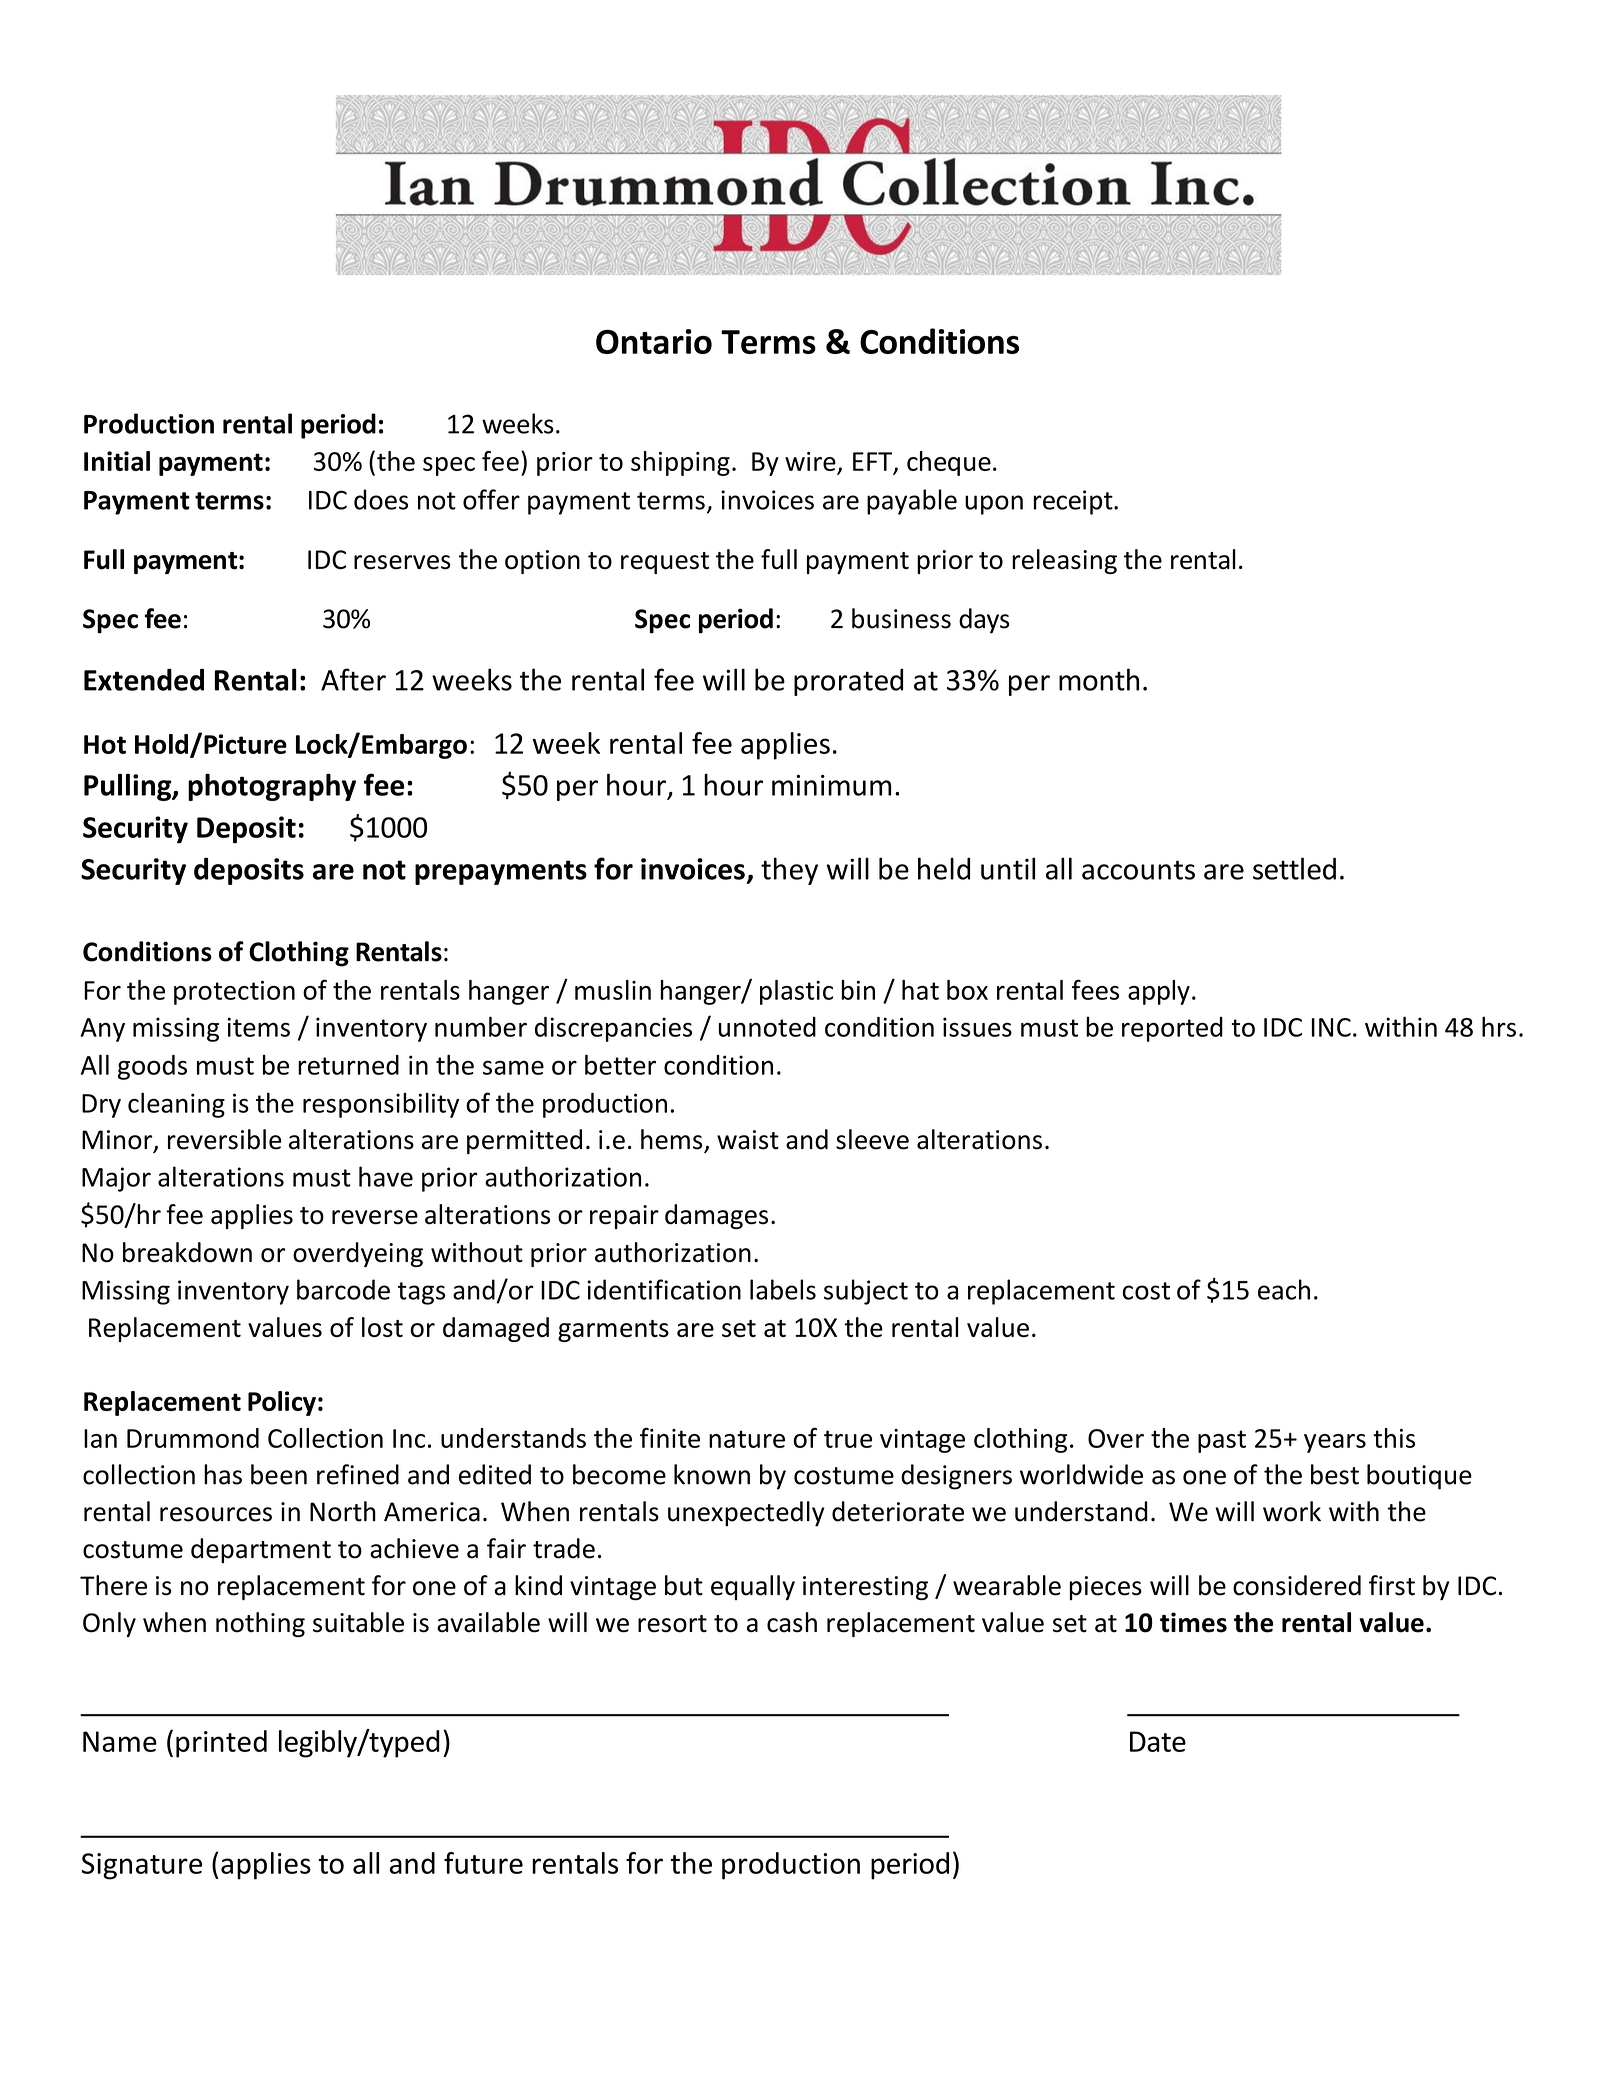 This document has height=2090, width=1615. I want to click on settled, so click(1294, 868).
